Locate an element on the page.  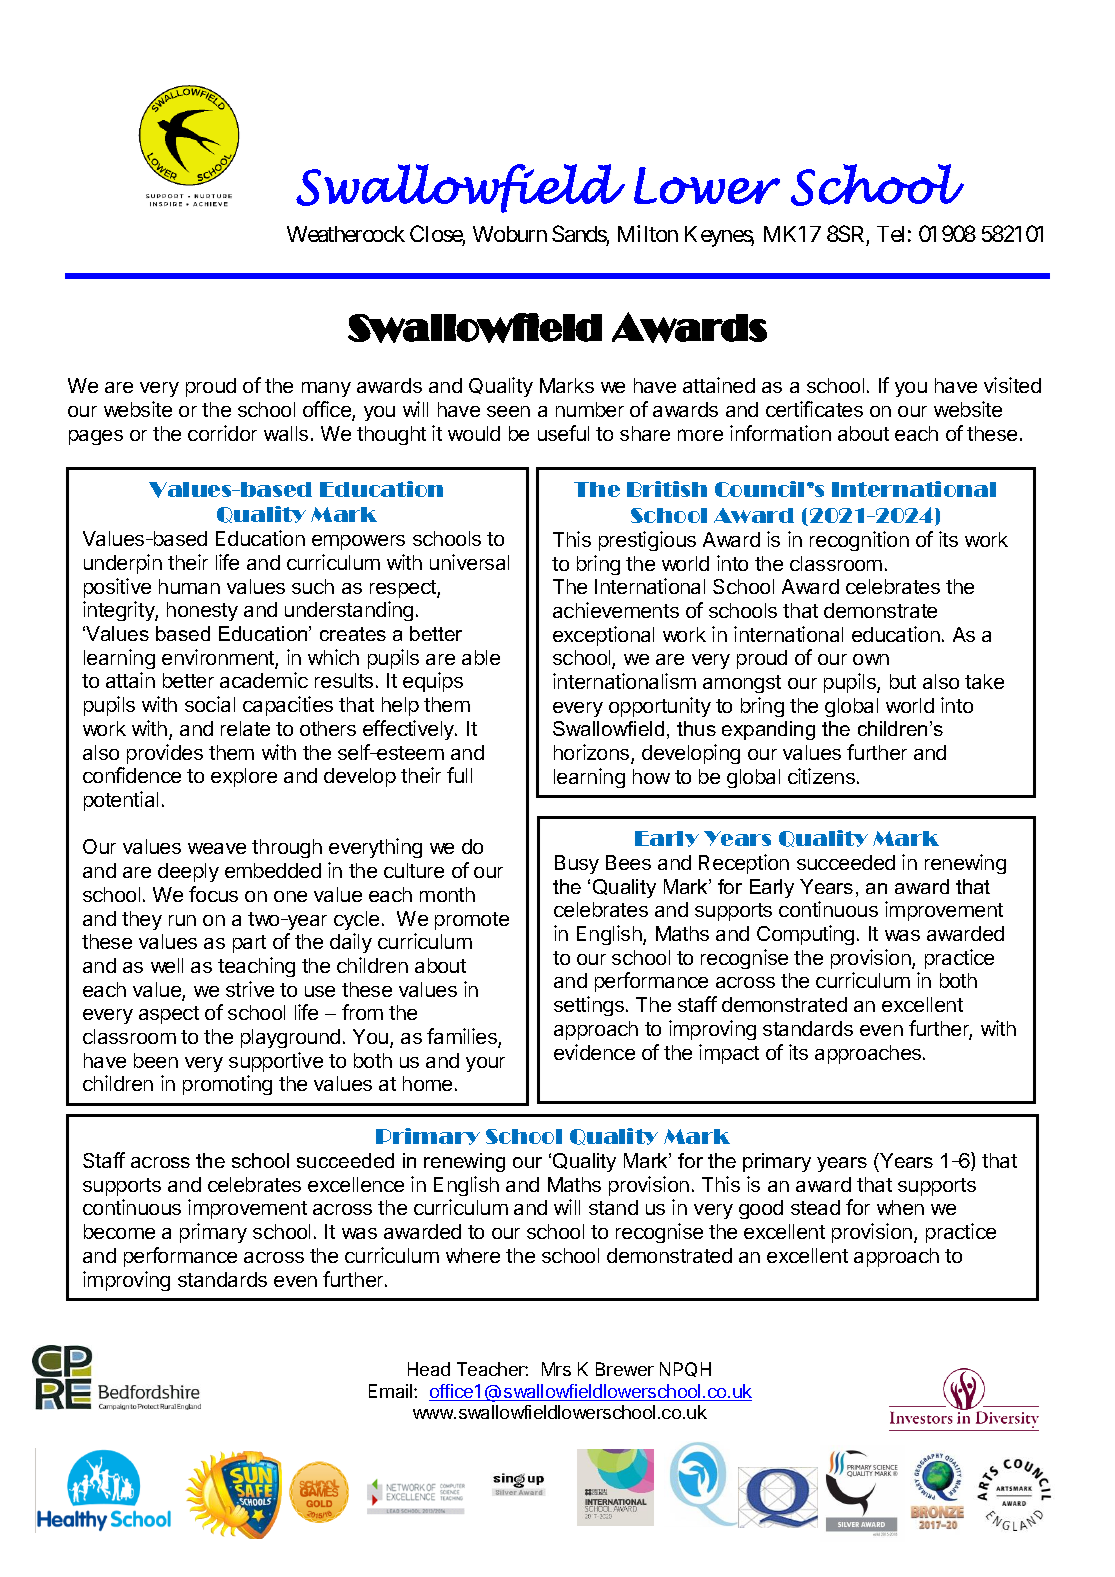
Milton is located at coordinates (648, 233).
